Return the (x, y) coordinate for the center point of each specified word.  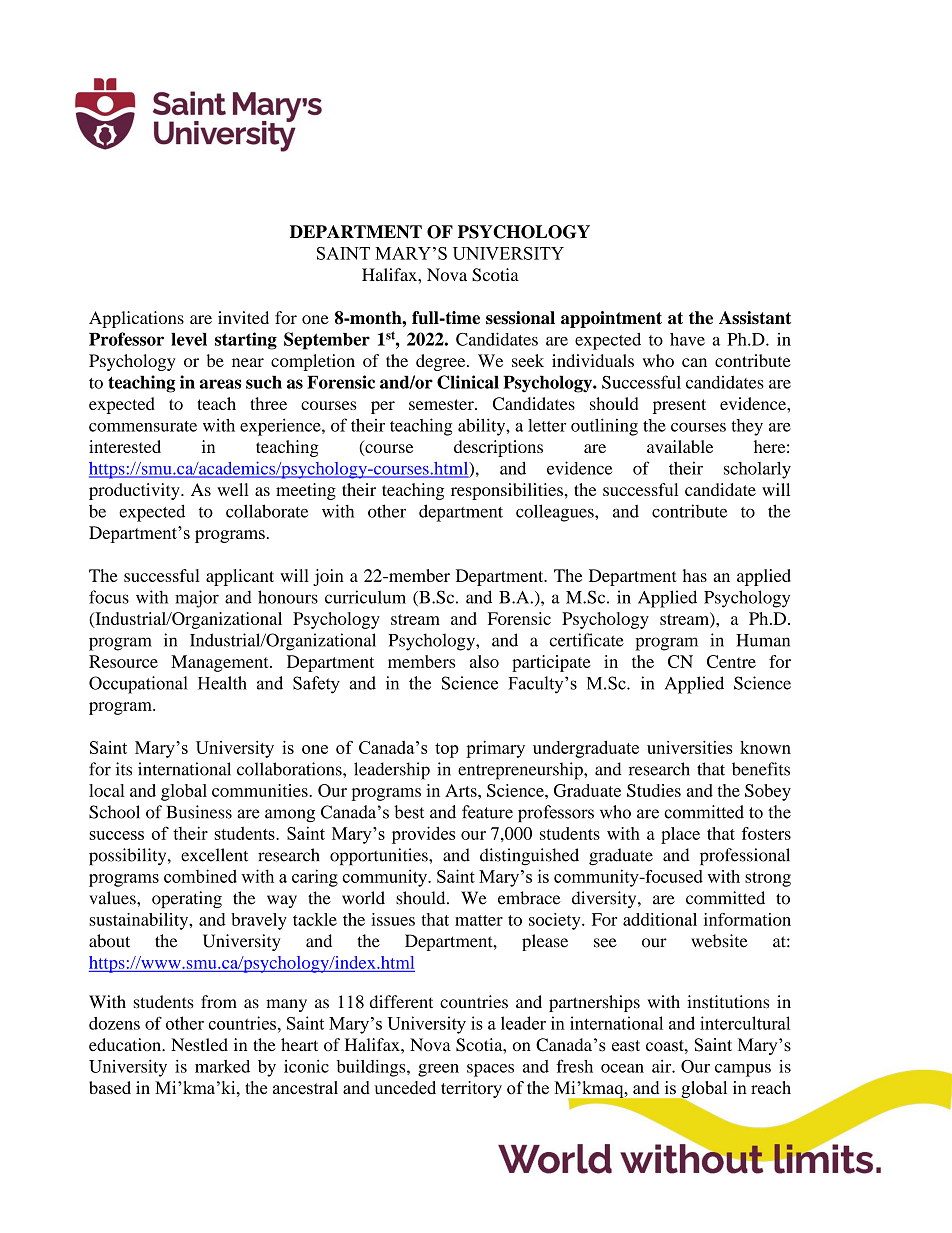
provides (423, 835)
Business (199, 812)
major (197, 599)
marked (222, 1066)
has (695, 575)
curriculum (365, 597)
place (680, 835)
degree (442, 362)
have (687, 339)
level (189, 339)
